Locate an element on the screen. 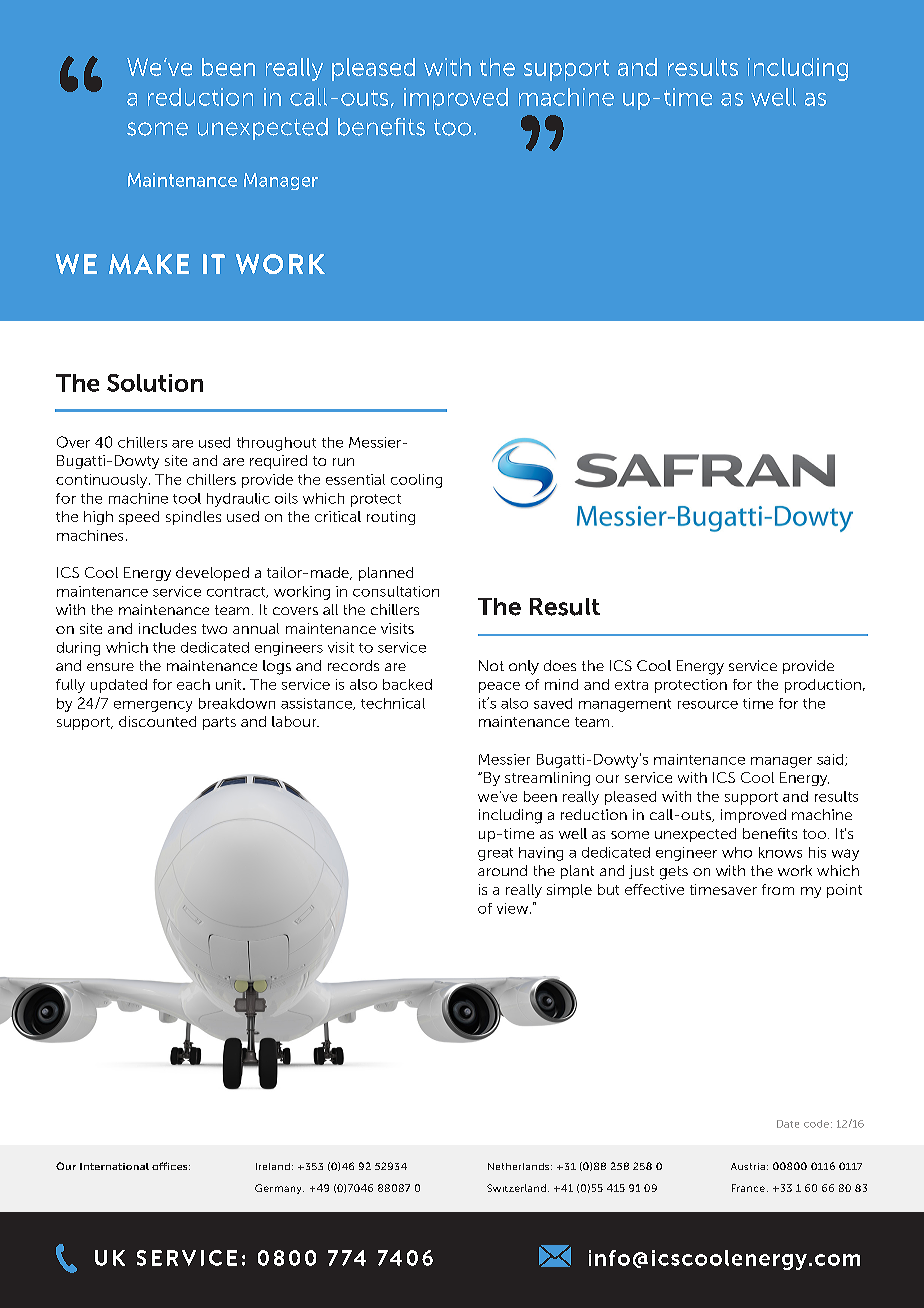 Image resolution: width=924 pixels, height=1308 pixels. run is located at coordinates (343, 462).
